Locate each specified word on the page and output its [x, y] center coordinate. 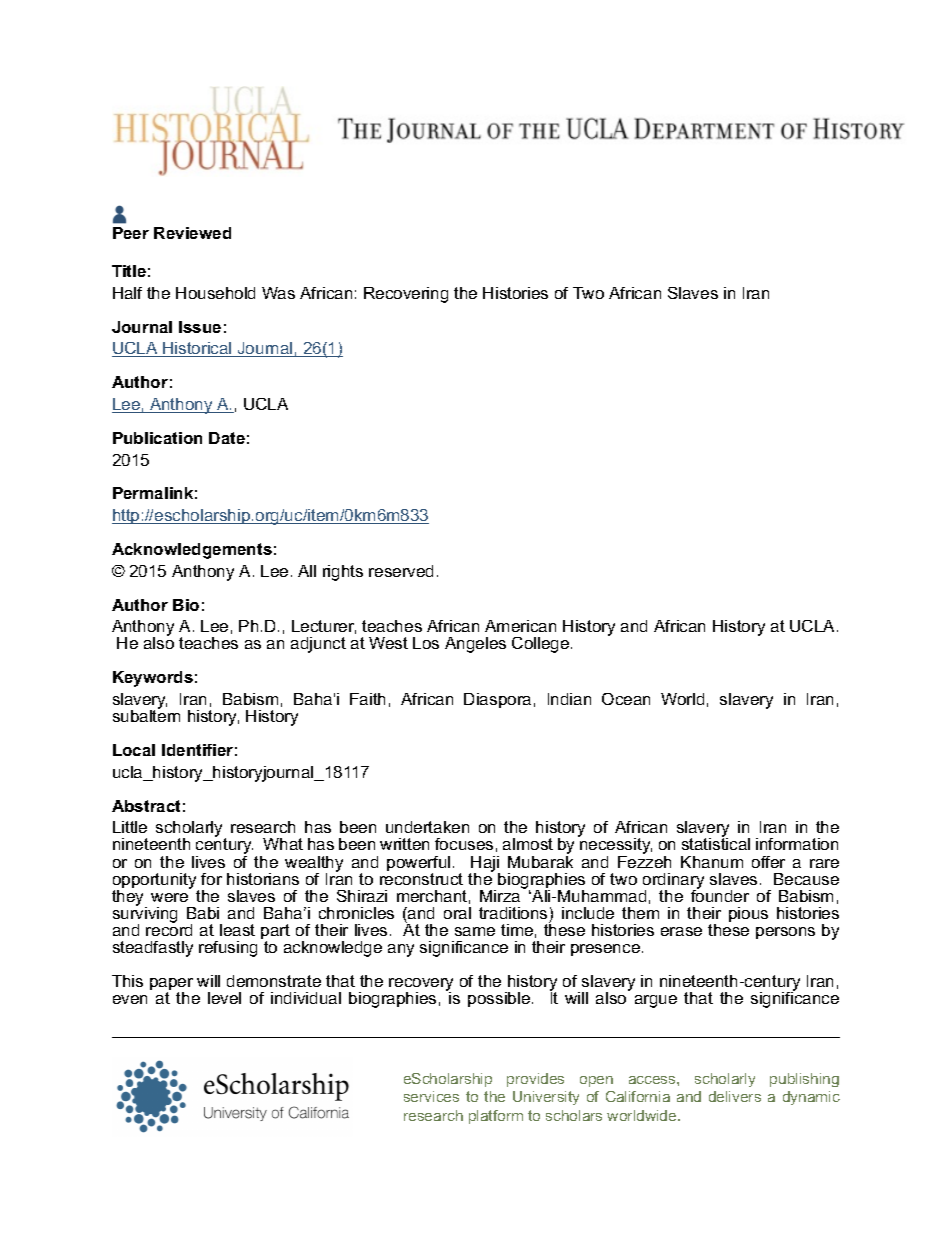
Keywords [153, 679]
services [431, 1096]
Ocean [626, 699]
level [224, 998]
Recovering [406, 295]
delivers [735, 1096]
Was [278, 293]
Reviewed [192, 233]
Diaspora [497, 700]
